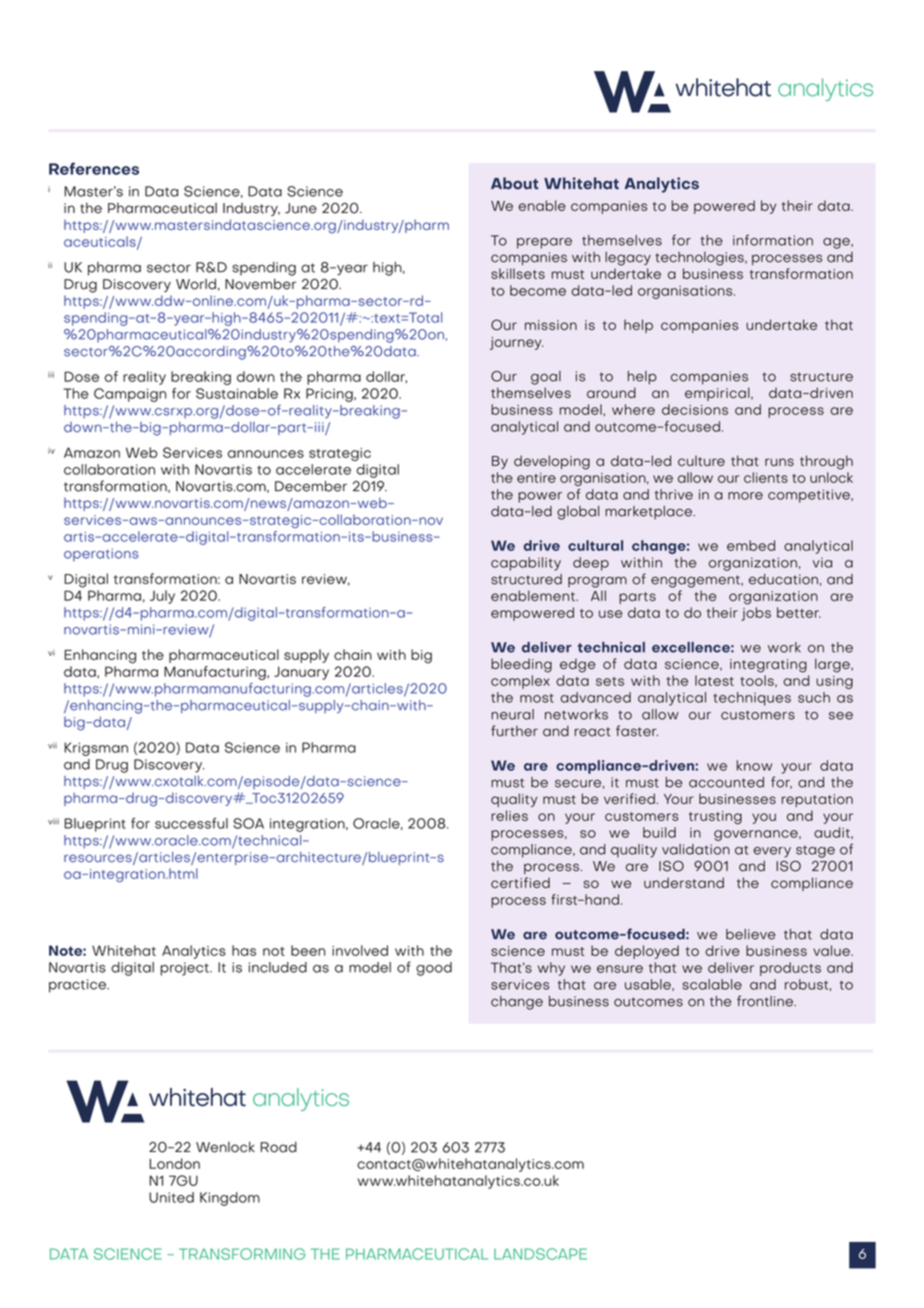  What do you see at coordinates (772, 852) in the screenshot?
I see `every` at bounding box center [772, 852].
